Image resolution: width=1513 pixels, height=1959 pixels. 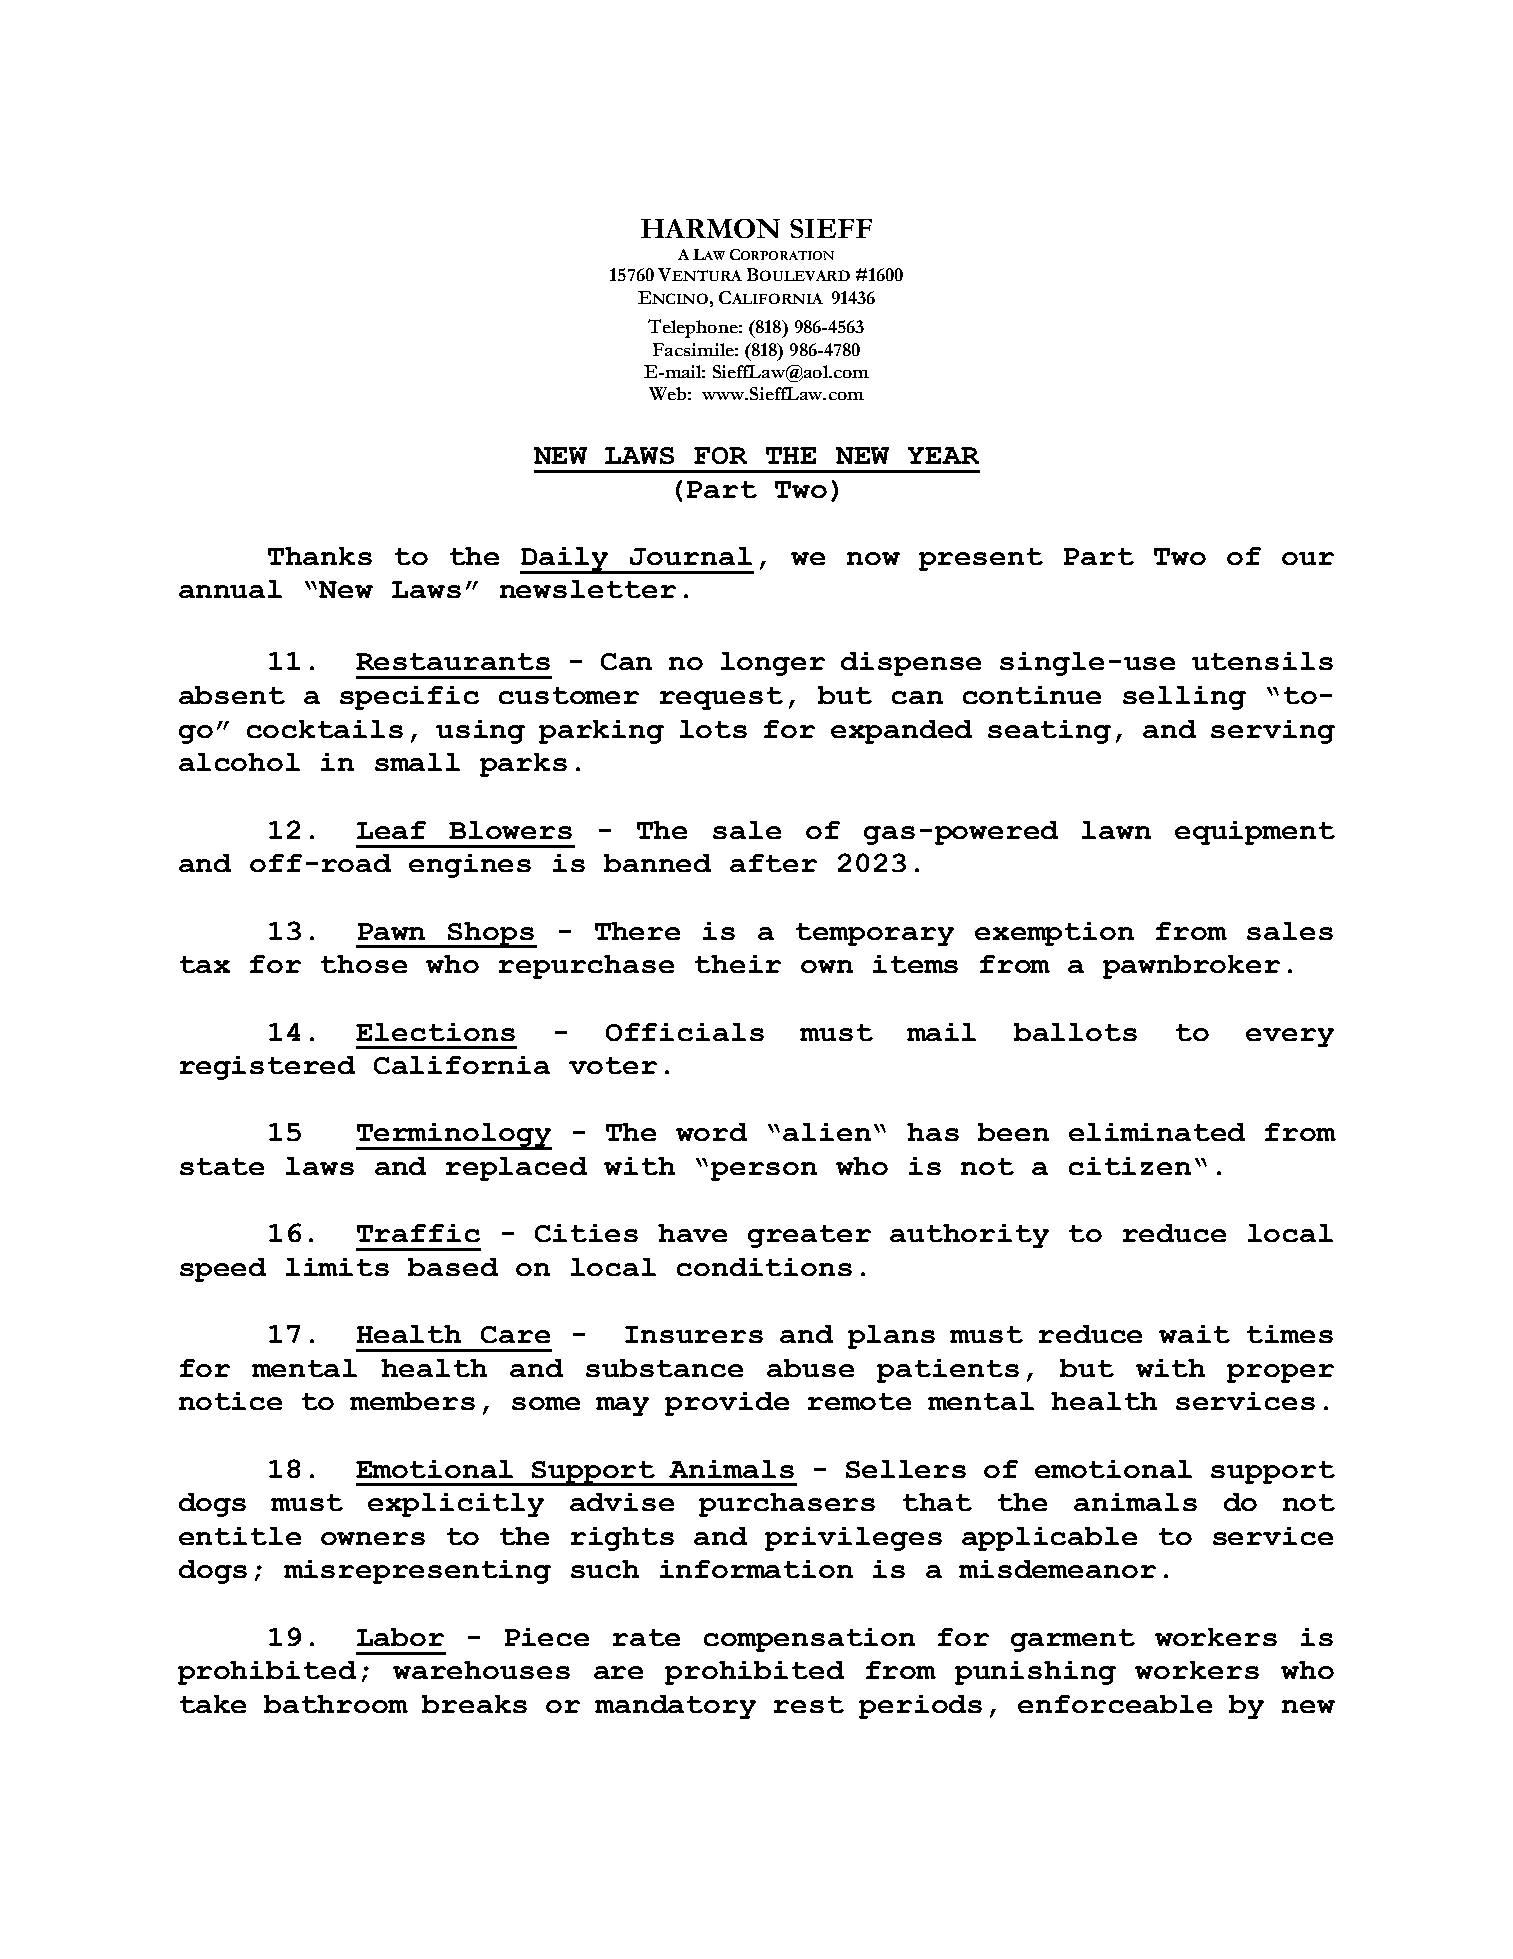 What do you see at coordinates (336, 1704) in the image?
I see `bathroom` at bounding box center [336, 1704].
